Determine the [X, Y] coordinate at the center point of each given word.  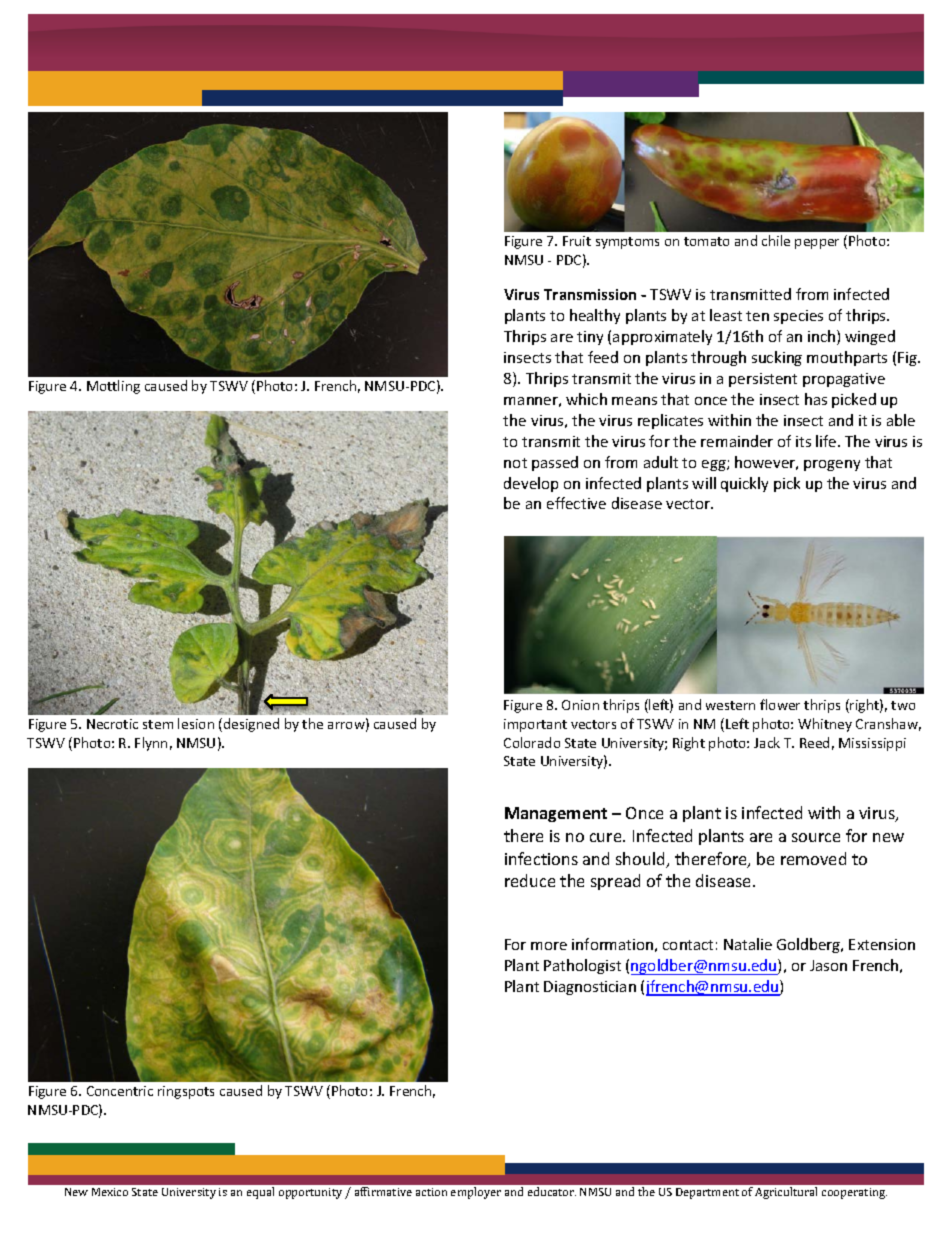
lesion [196, 723]
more [549, 946]
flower [780, 704]
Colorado [532, 742]
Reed [814, 742]
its [803, 441]
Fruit [577, 241]
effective [576, 503]
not [515, 463]
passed [555, 463]
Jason [828, 965]
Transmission [590, 294]
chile [776, 240]
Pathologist [582, 966]
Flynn [151, 744]
